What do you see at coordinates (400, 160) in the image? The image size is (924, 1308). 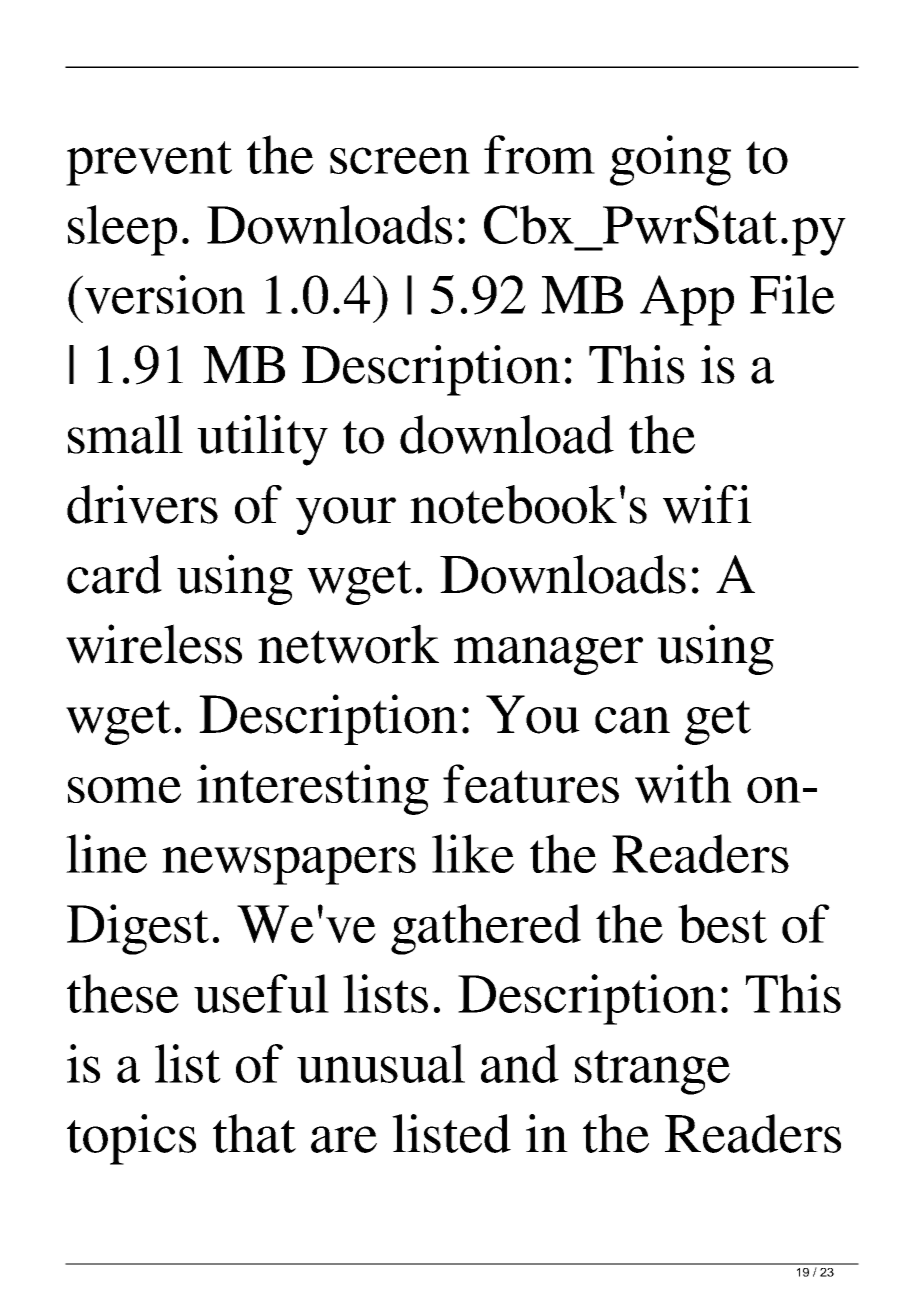 I see `screen` at bounding box center [400, 160].
